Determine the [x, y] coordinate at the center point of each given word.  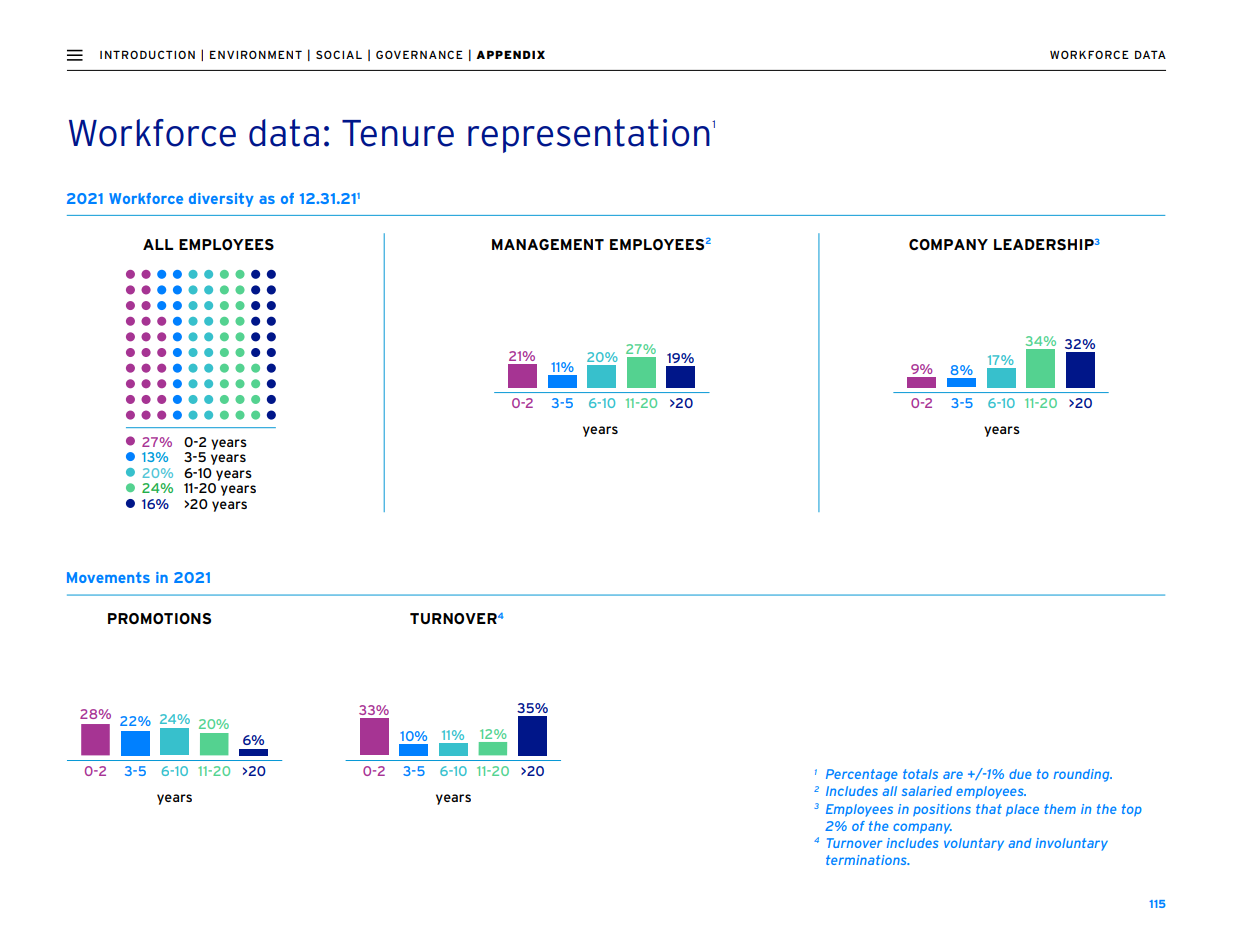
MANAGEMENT [548, 244]
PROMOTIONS [159, 618]
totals [920, 774]
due [1020, 774]
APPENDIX [510, 54]
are [953, 775]
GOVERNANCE [419, 54]
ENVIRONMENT [256, 54]
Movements [108, 577]
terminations [867, 860]
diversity [221, 200]
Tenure [398, 133]
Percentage [862, 775]
